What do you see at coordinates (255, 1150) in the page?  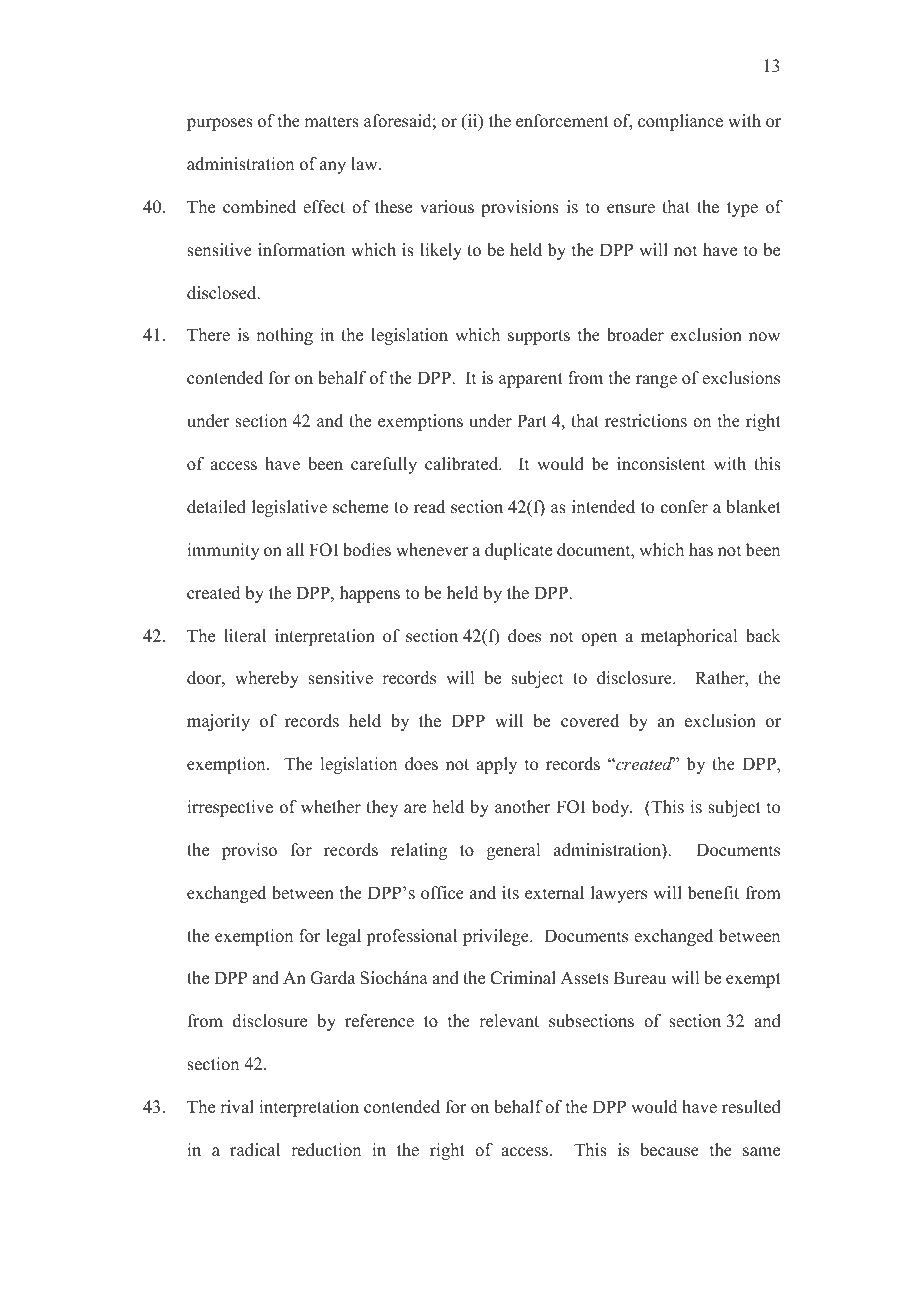 I see `radical` at bounding box center [255, 1150].
